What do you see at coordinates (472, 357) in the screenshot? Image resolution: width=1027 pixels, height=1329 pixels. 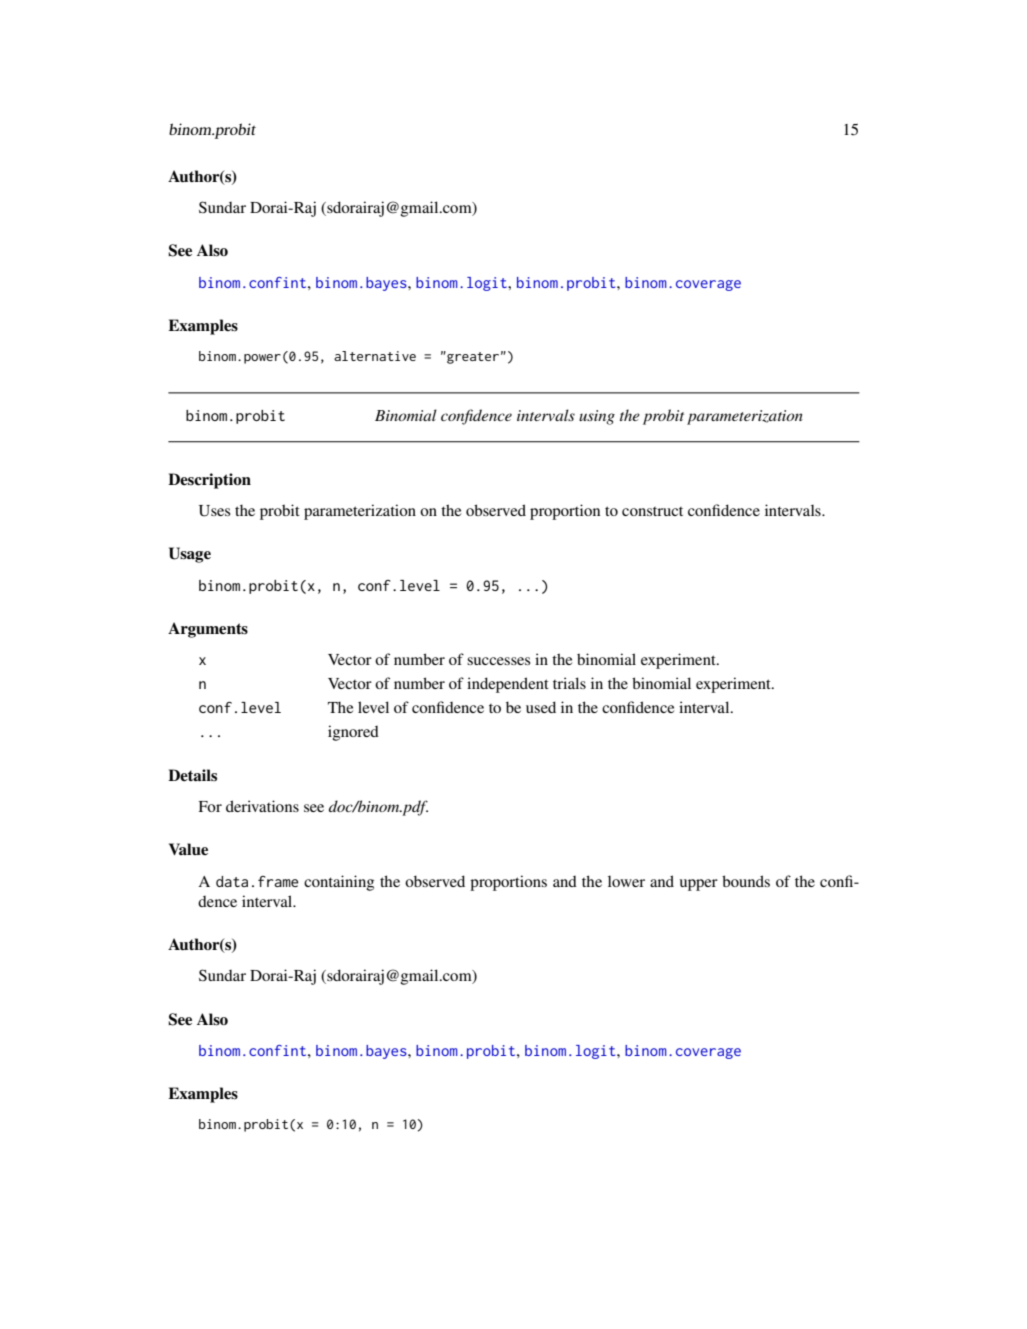 I see `greater` at bounding box center [472, 357].
